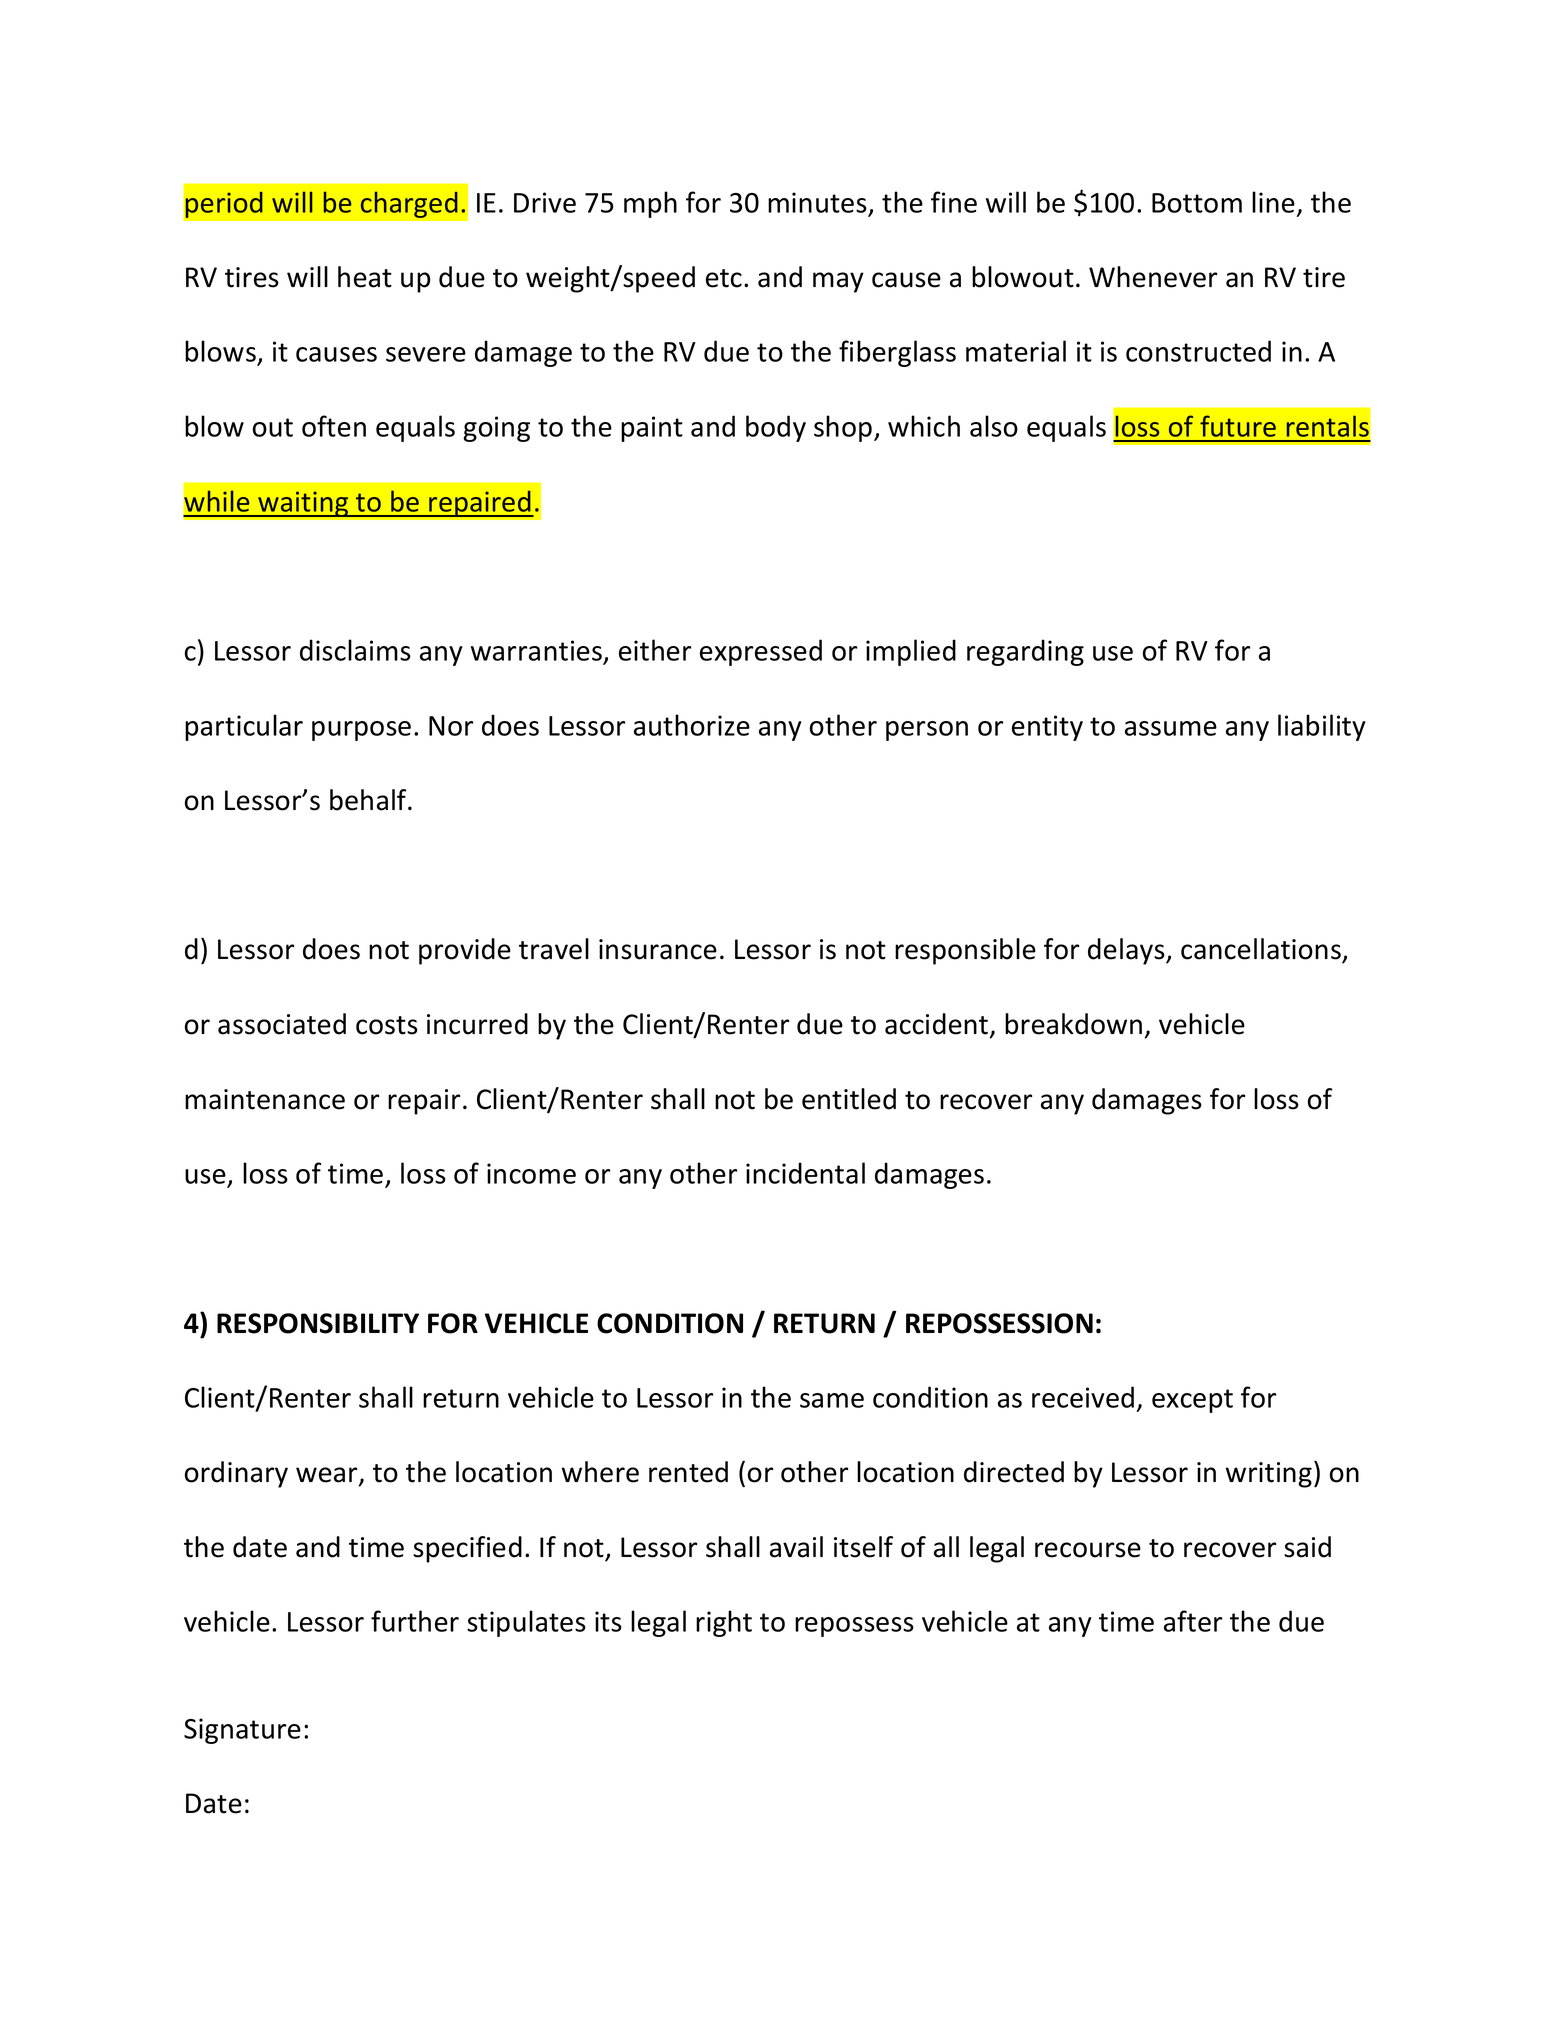 The image size is (1560, 2019). I want to click on except, so click(1192, 1401).
